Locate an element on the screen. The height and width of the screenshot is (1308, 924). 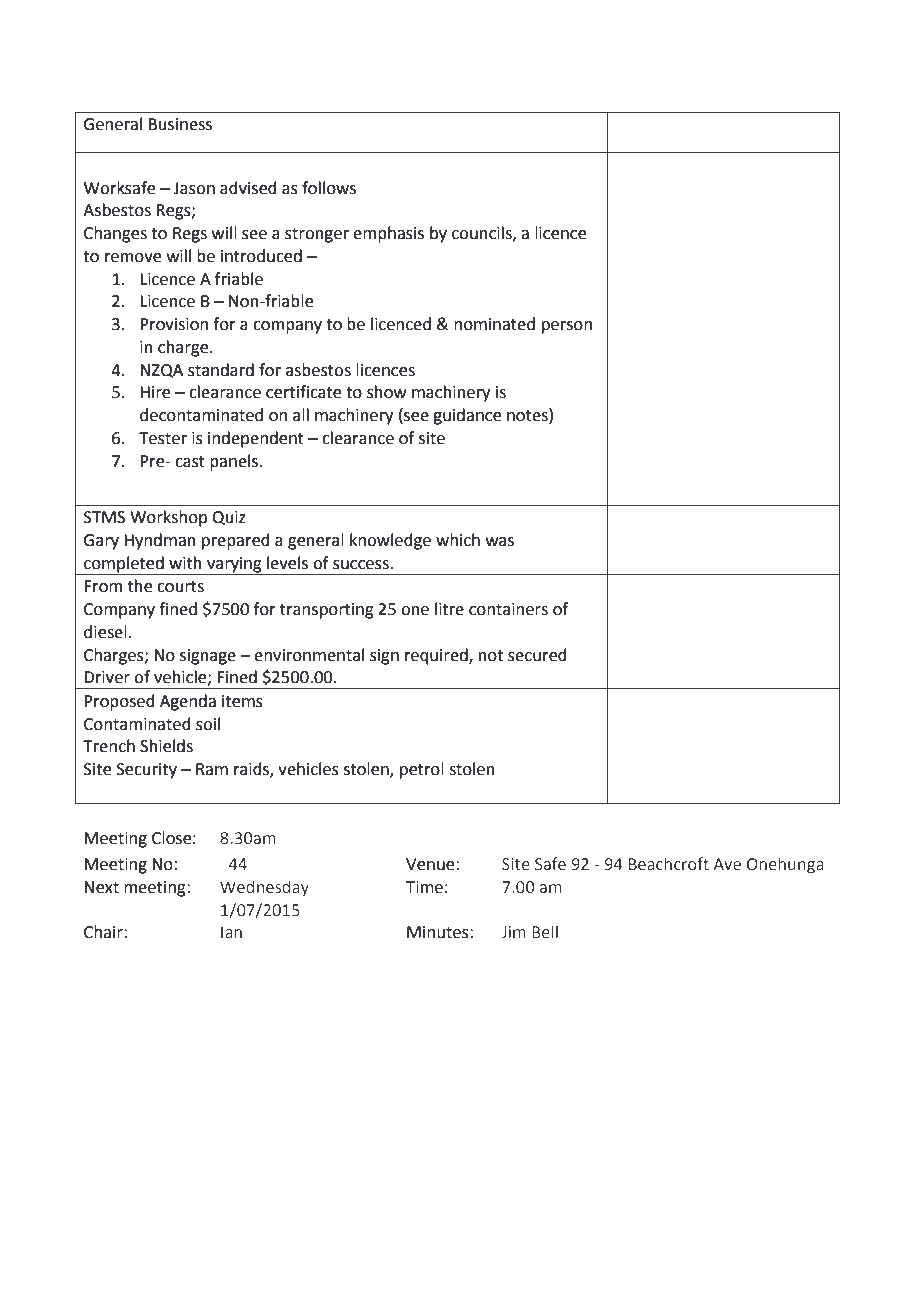
nominated is located at coordinates (494, 324).
